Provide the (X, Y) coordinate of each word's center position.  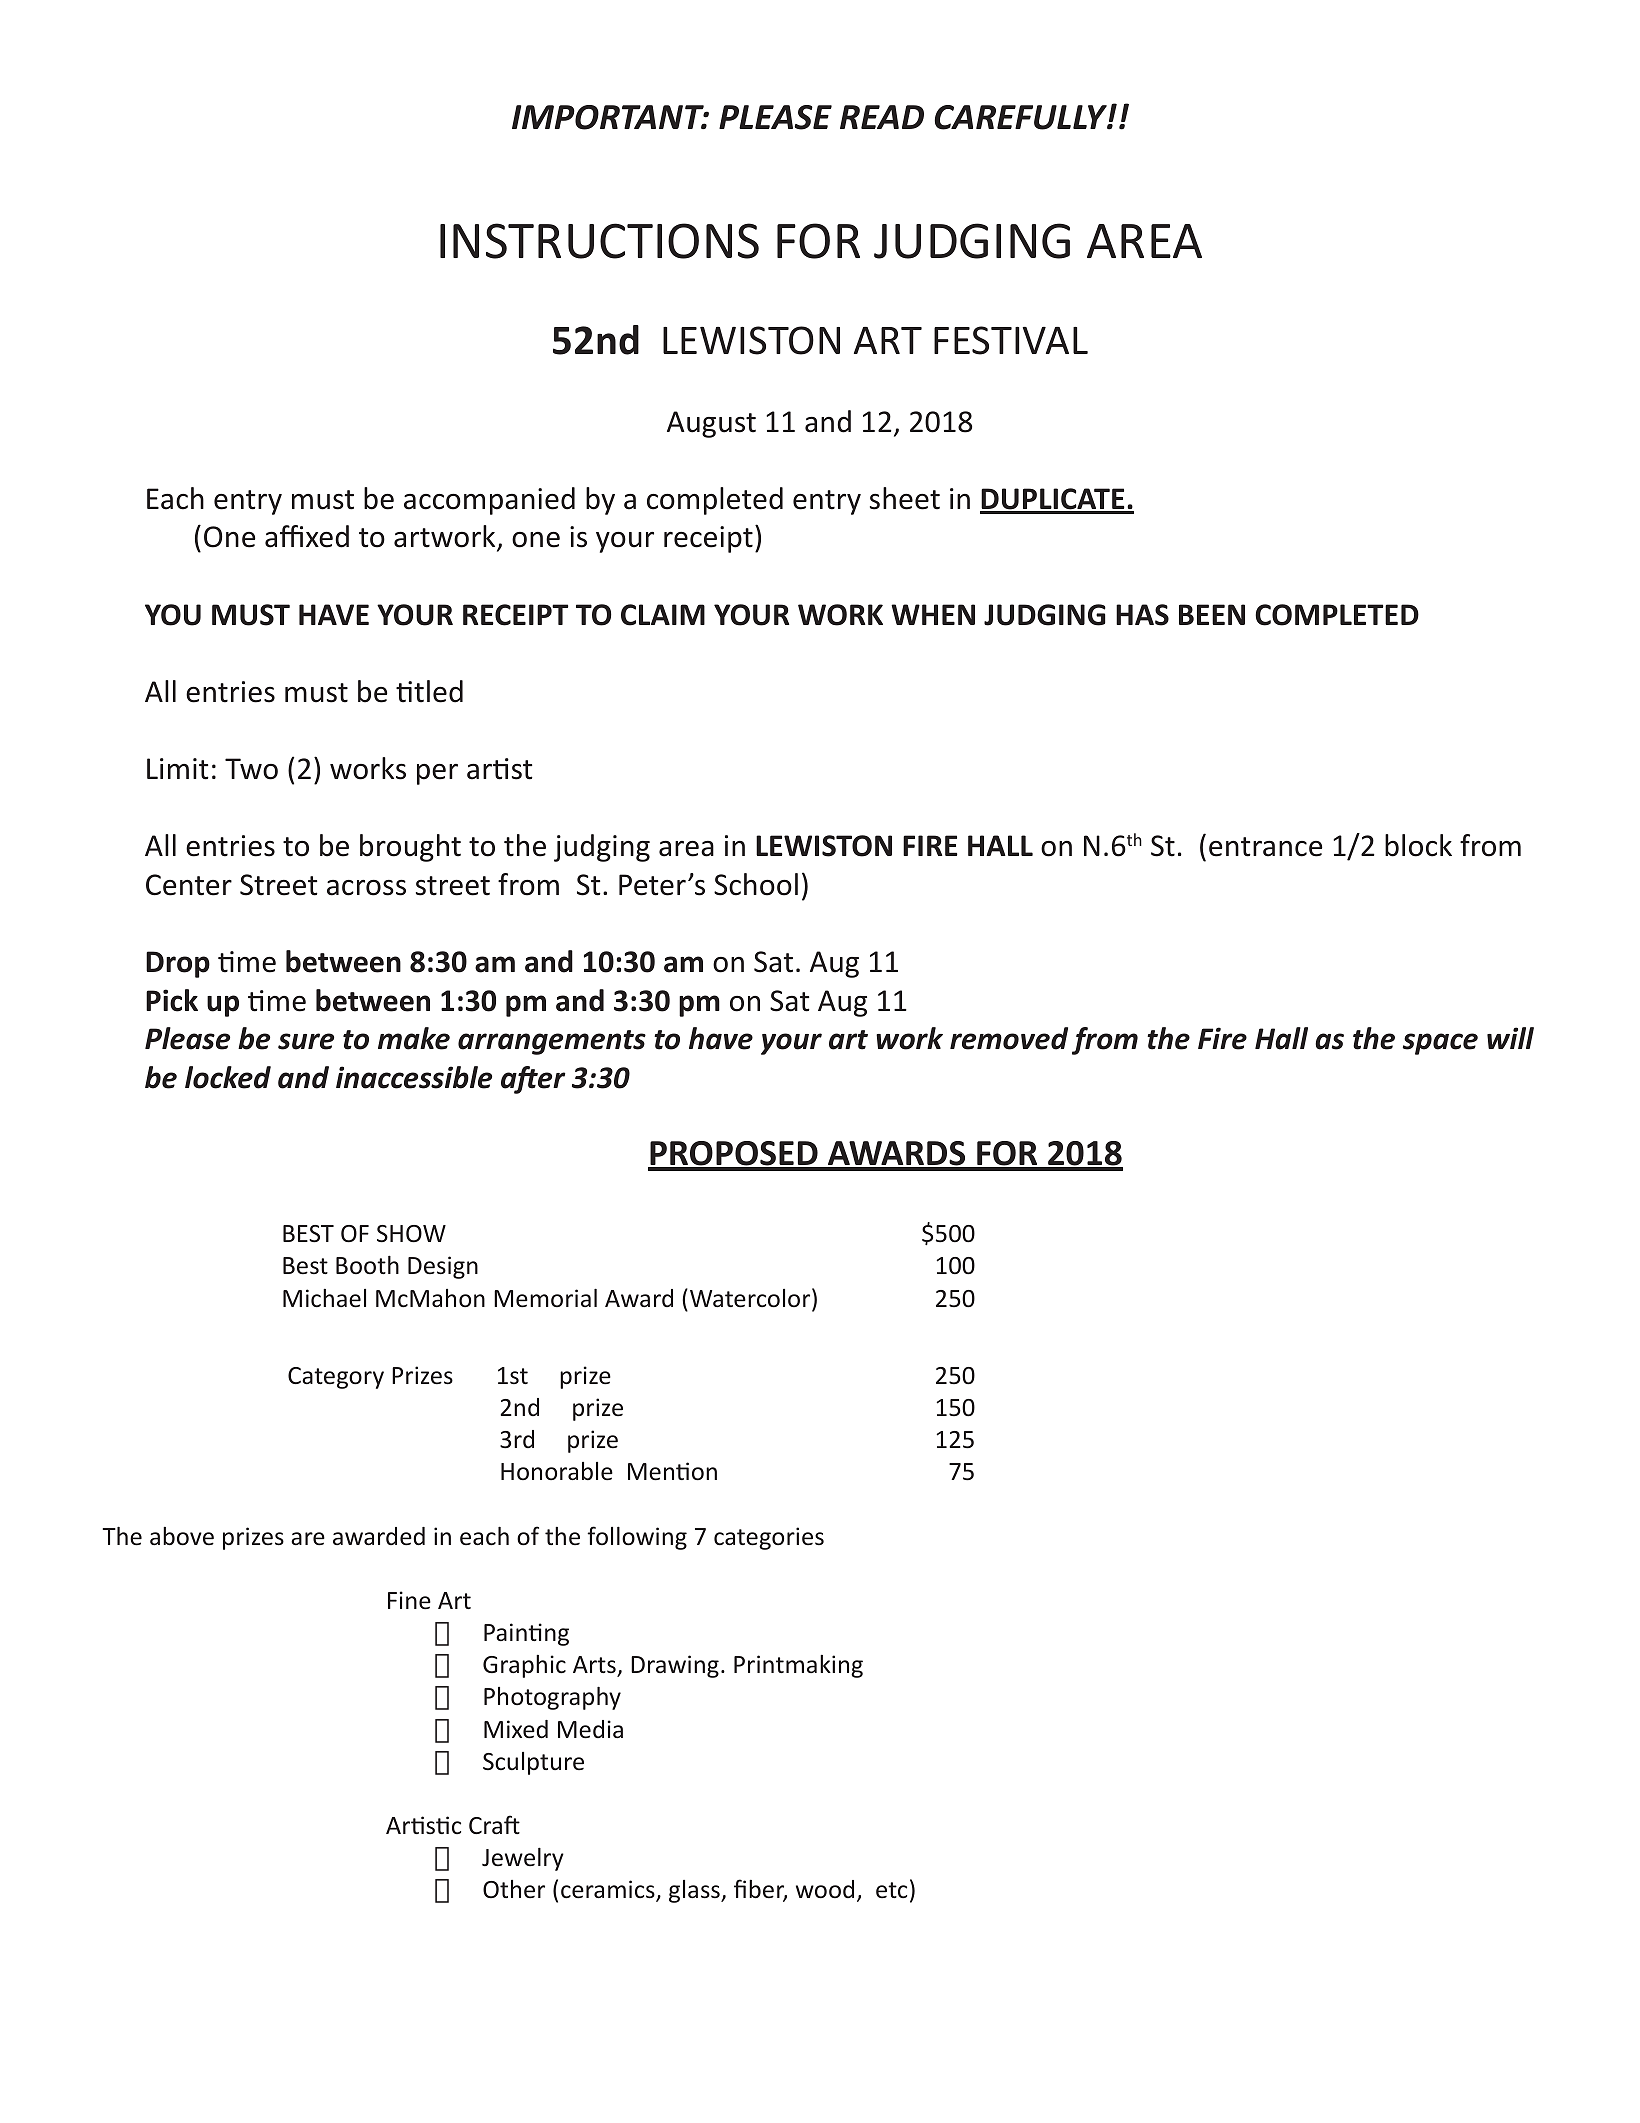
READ (882, 117)
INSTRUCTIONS (599, 241)
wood (825, 1889)
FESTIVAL (1011, 340)
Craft (494, 1824)
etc (891, 1890)
